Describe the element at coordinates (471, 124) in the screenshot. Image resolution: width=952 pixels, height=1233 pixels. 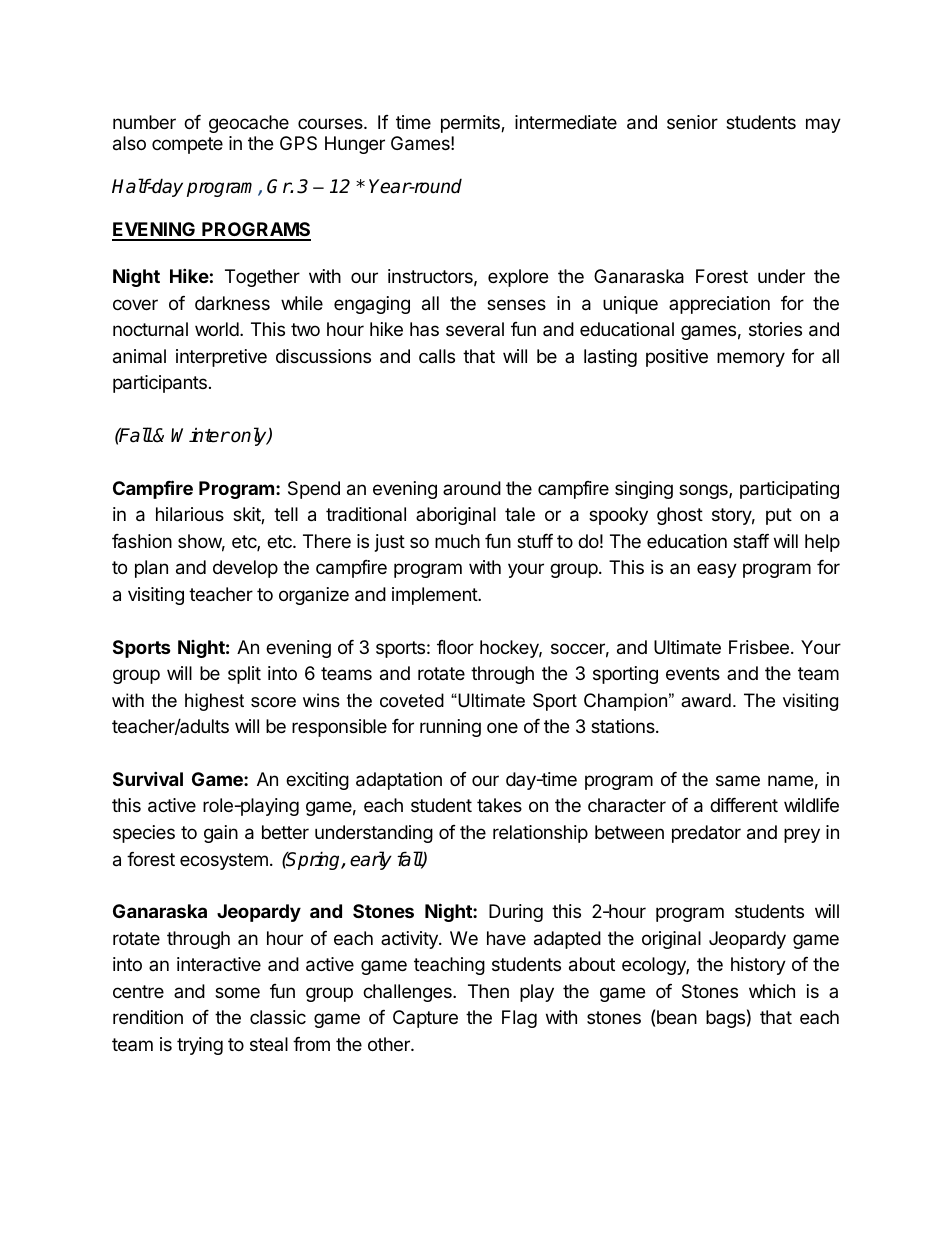
I see `permits` at that location.
